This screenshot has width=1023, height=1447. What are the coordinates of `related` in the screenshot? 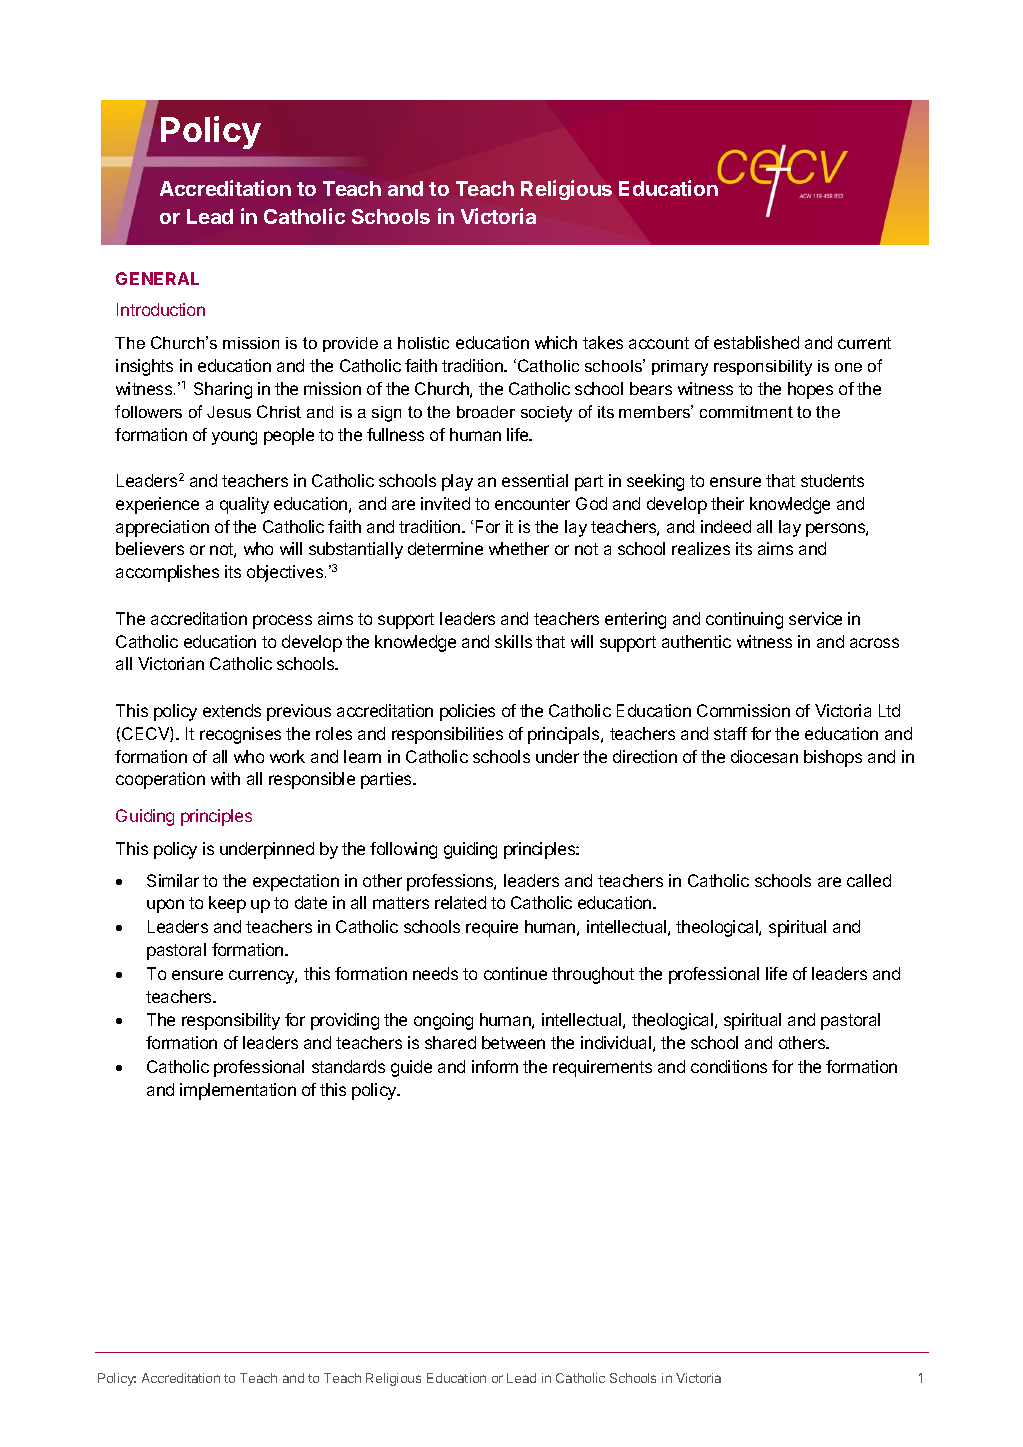 It's located at (460, 902).
